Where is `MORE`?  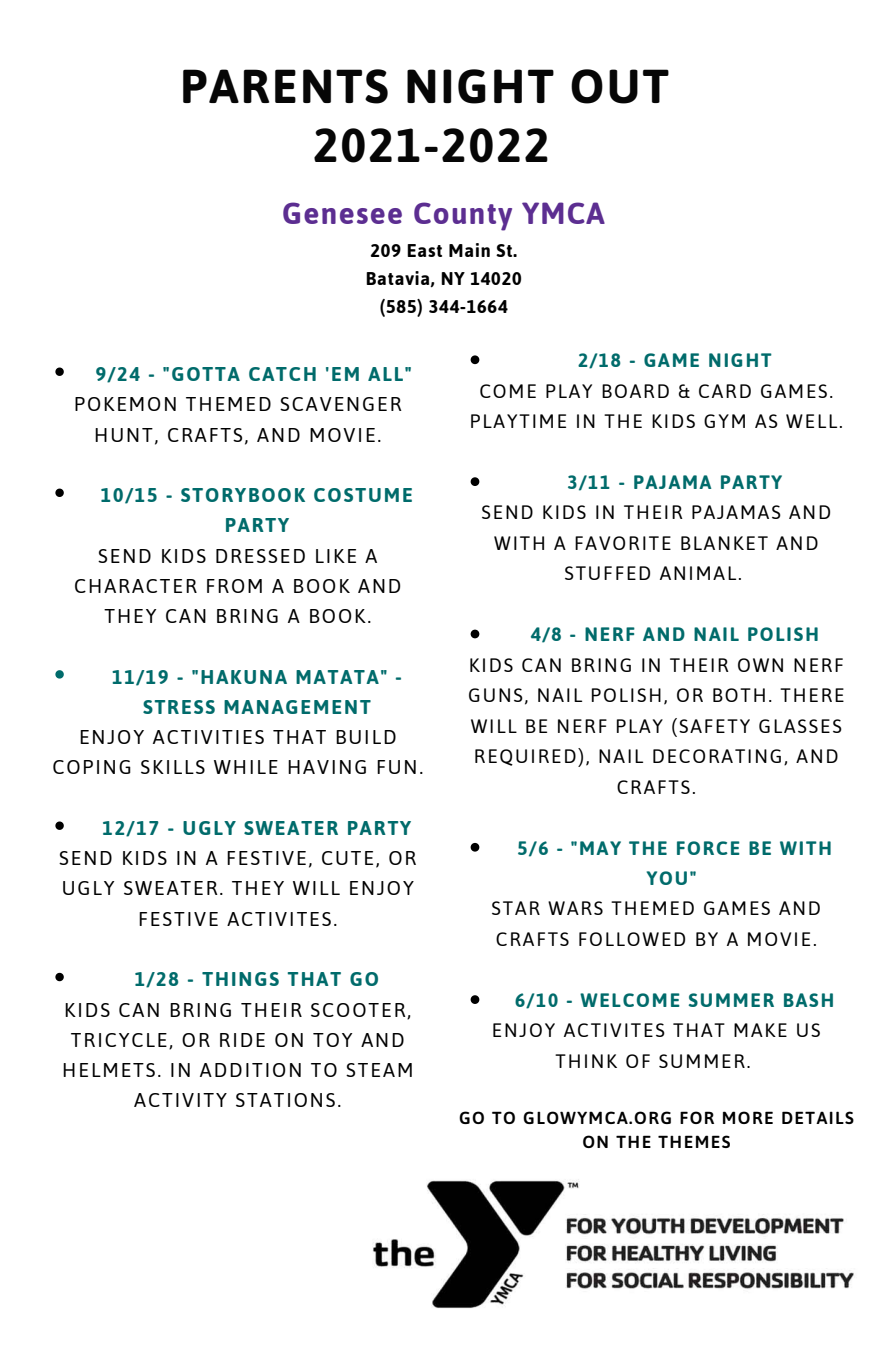
MORE is located at coordinates (748, 1117).
